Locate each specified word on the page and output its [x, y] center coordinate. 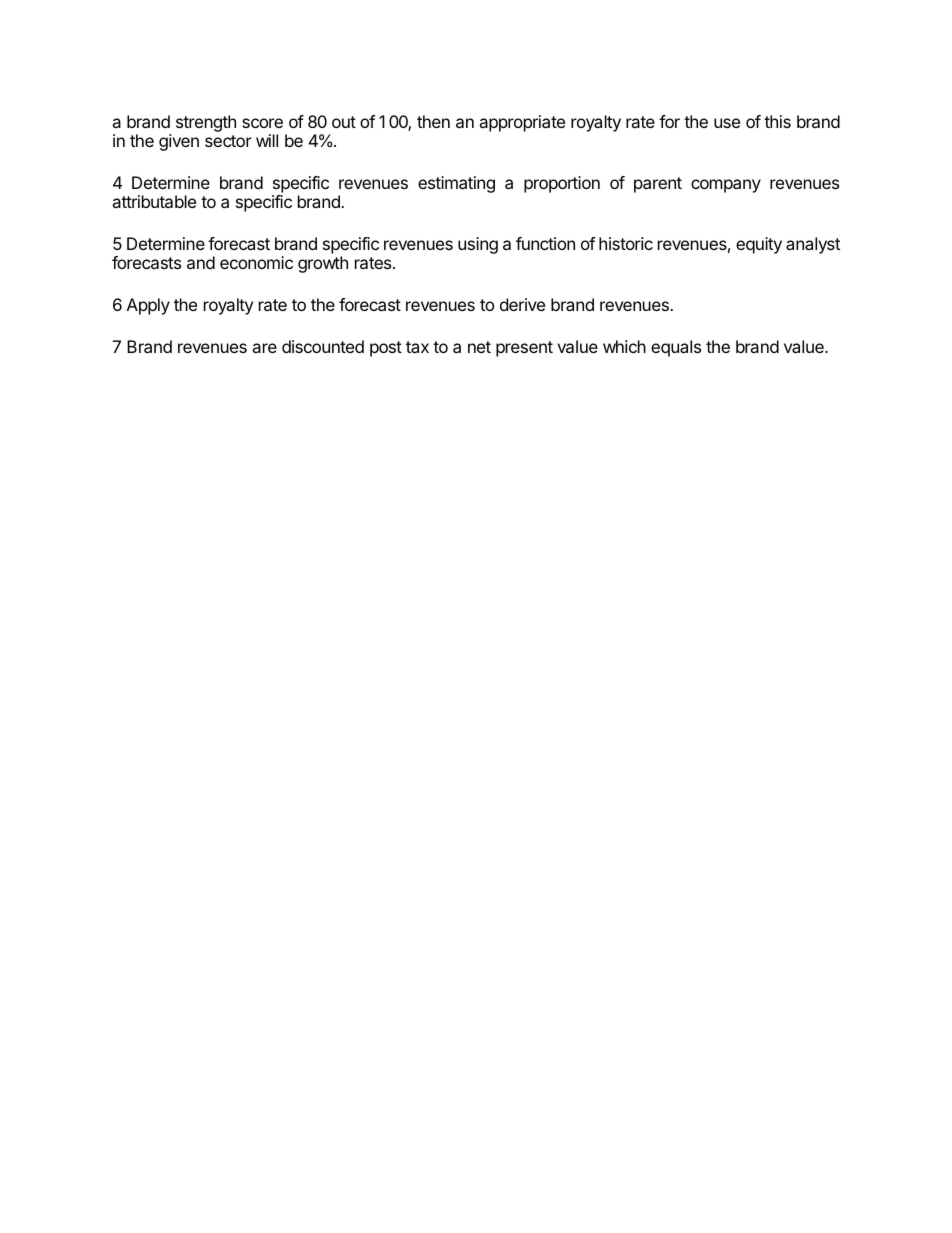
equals [676, 348]
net [479, 347]
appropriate [522, 123]
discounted [323, 346]
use [727, 123]
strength [206, 123]
